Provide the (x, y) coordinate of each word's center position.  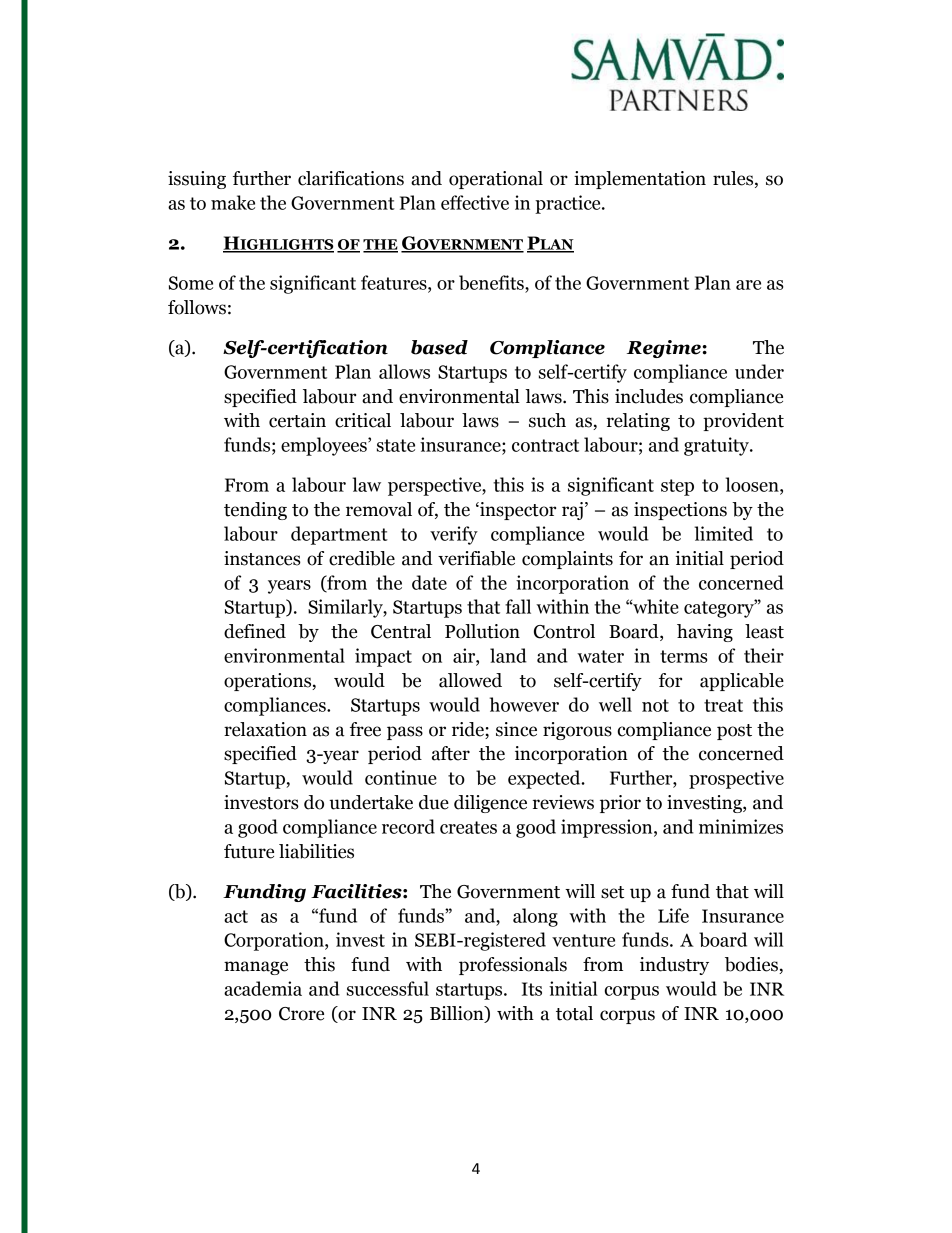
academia (263, 988)
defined (255, 631)
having (705, 633)
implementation (640, 180)
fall (518, 606)
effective (475, 202)
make (233, 202)
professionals (513, 966)
